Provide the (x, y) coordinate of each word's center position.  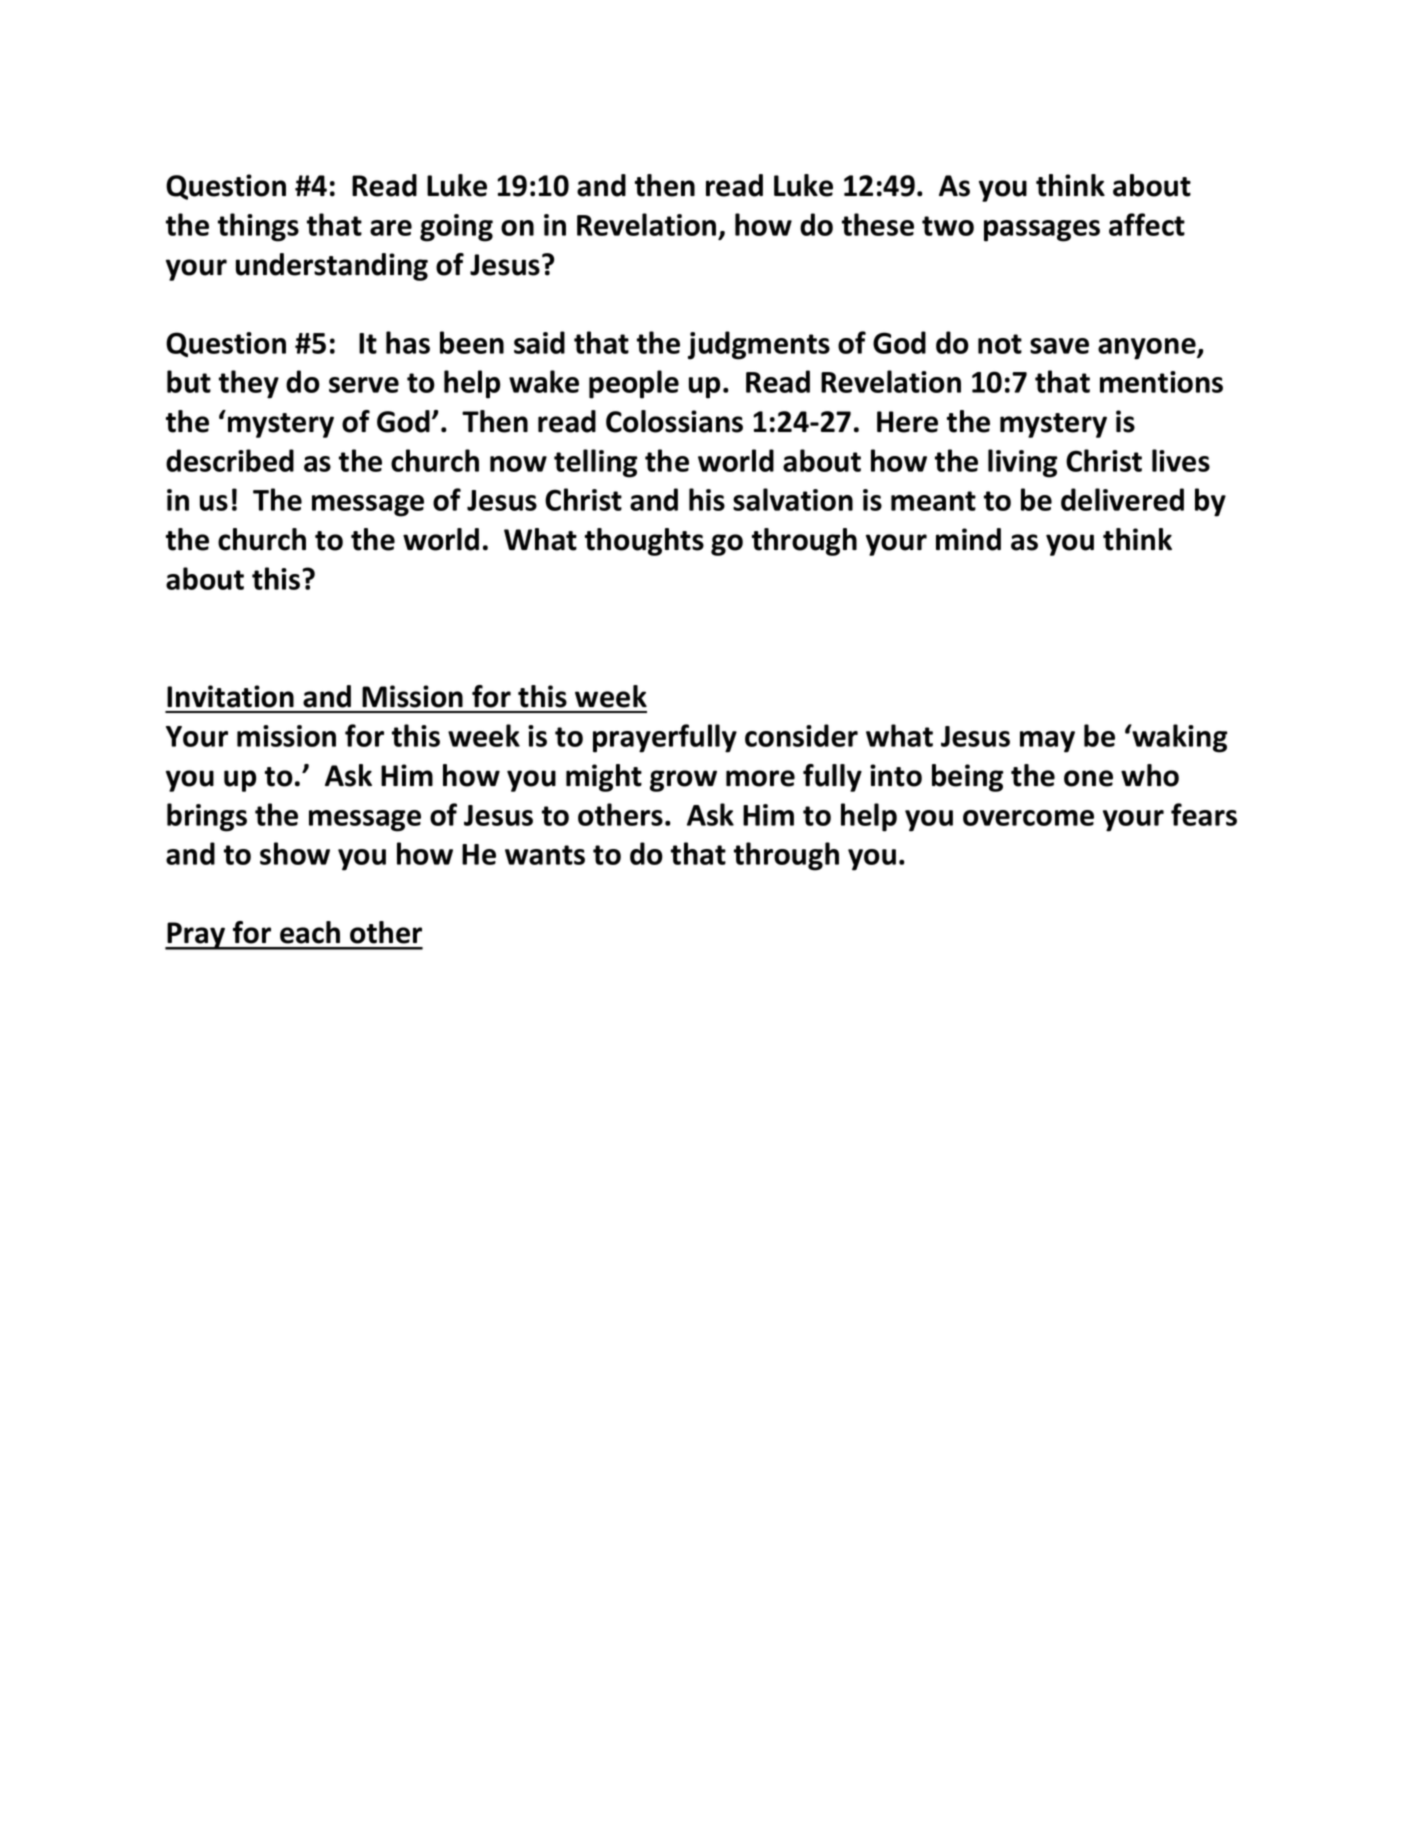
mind (968, 539)
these (878, 224)
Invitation (230, 696)
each (310, 932)
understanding (332, 267)
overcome (1028, 818)
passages (1042, 231)
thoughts (644, 542)
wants (545, 855)
